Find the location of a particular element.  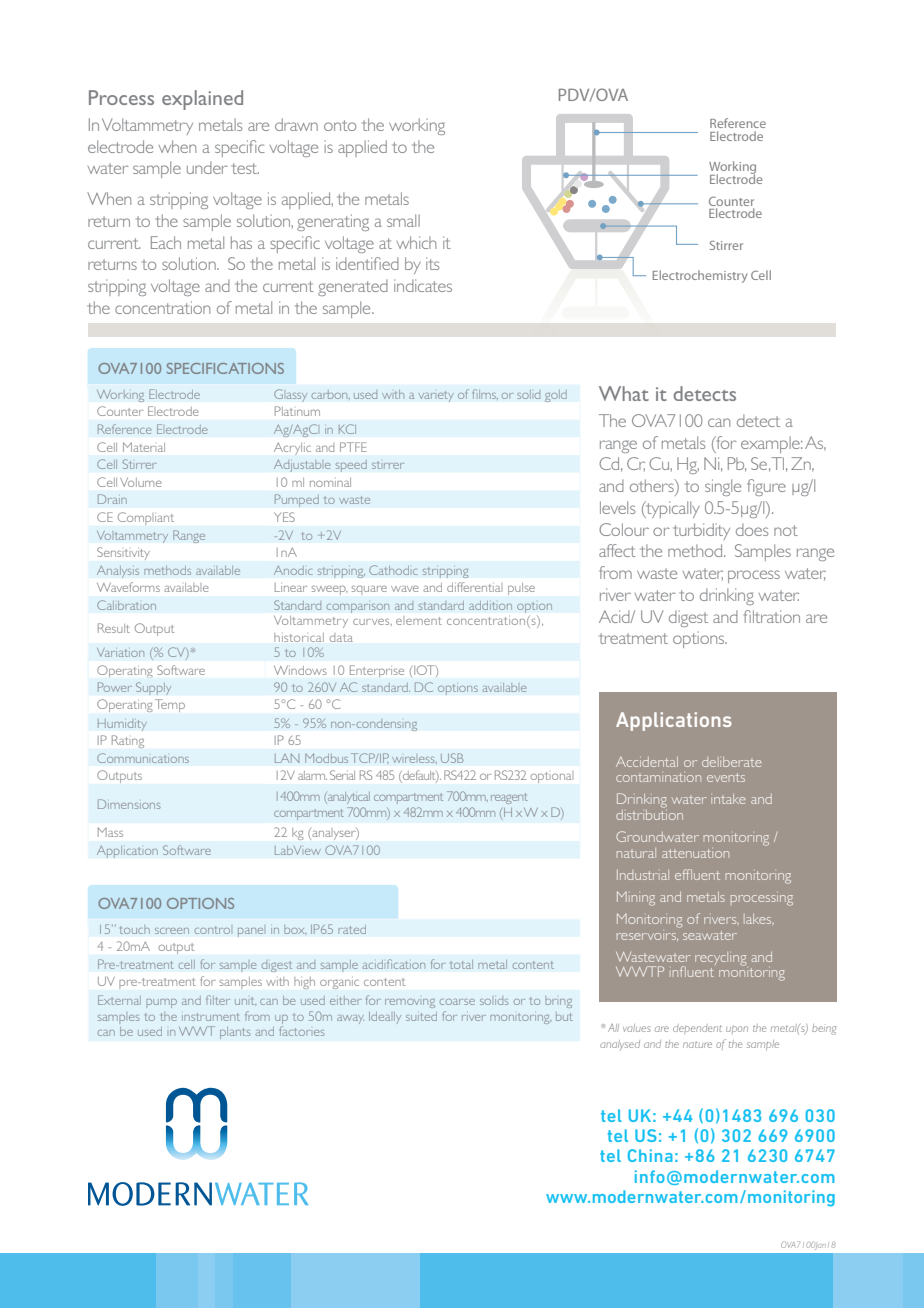

explained is located at coordinates (202, 100).
